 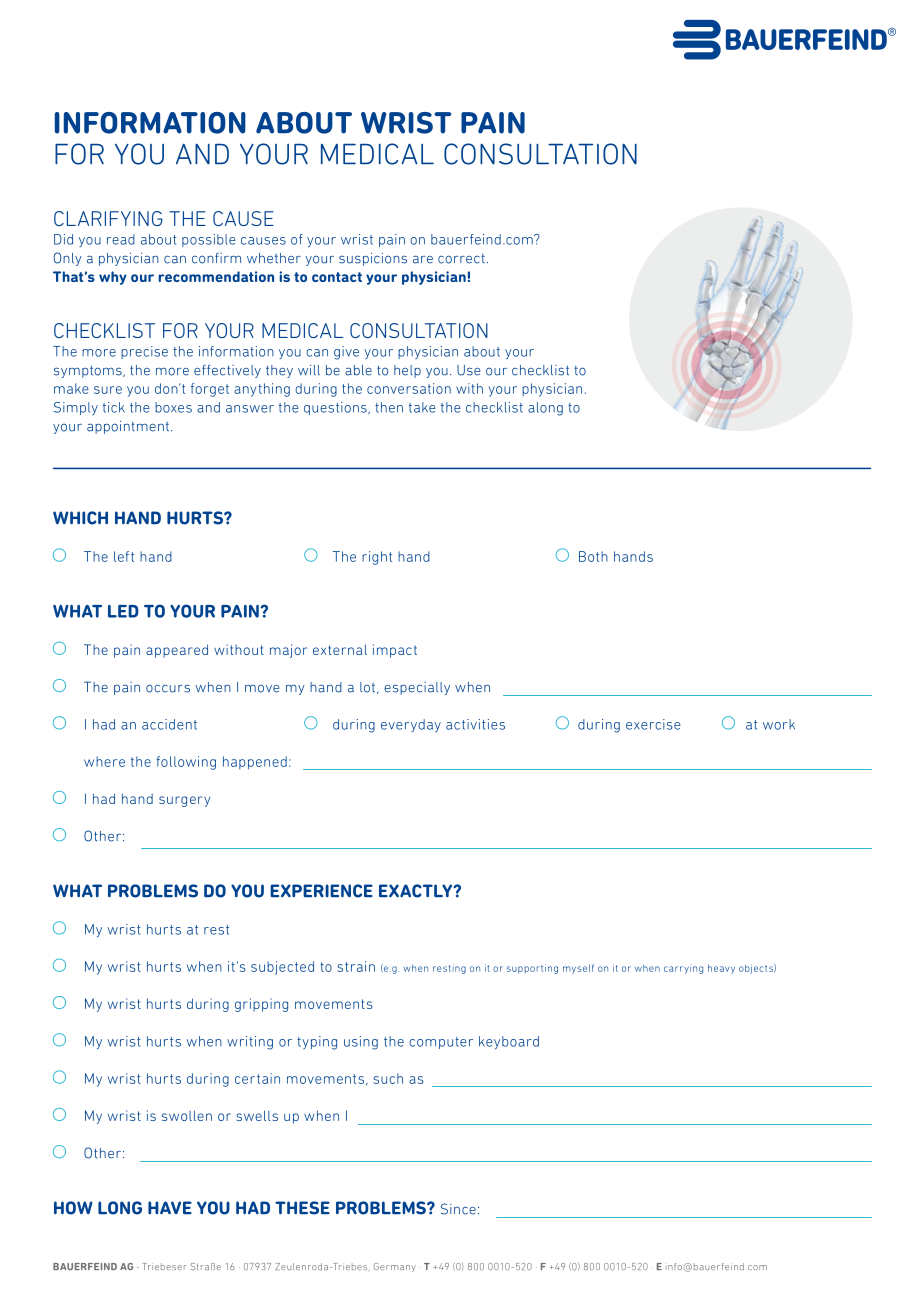 What do you see at coordinates (170, 1208) in the screenshot?
I see `HAVE` at bounding box center [170, 1208].
